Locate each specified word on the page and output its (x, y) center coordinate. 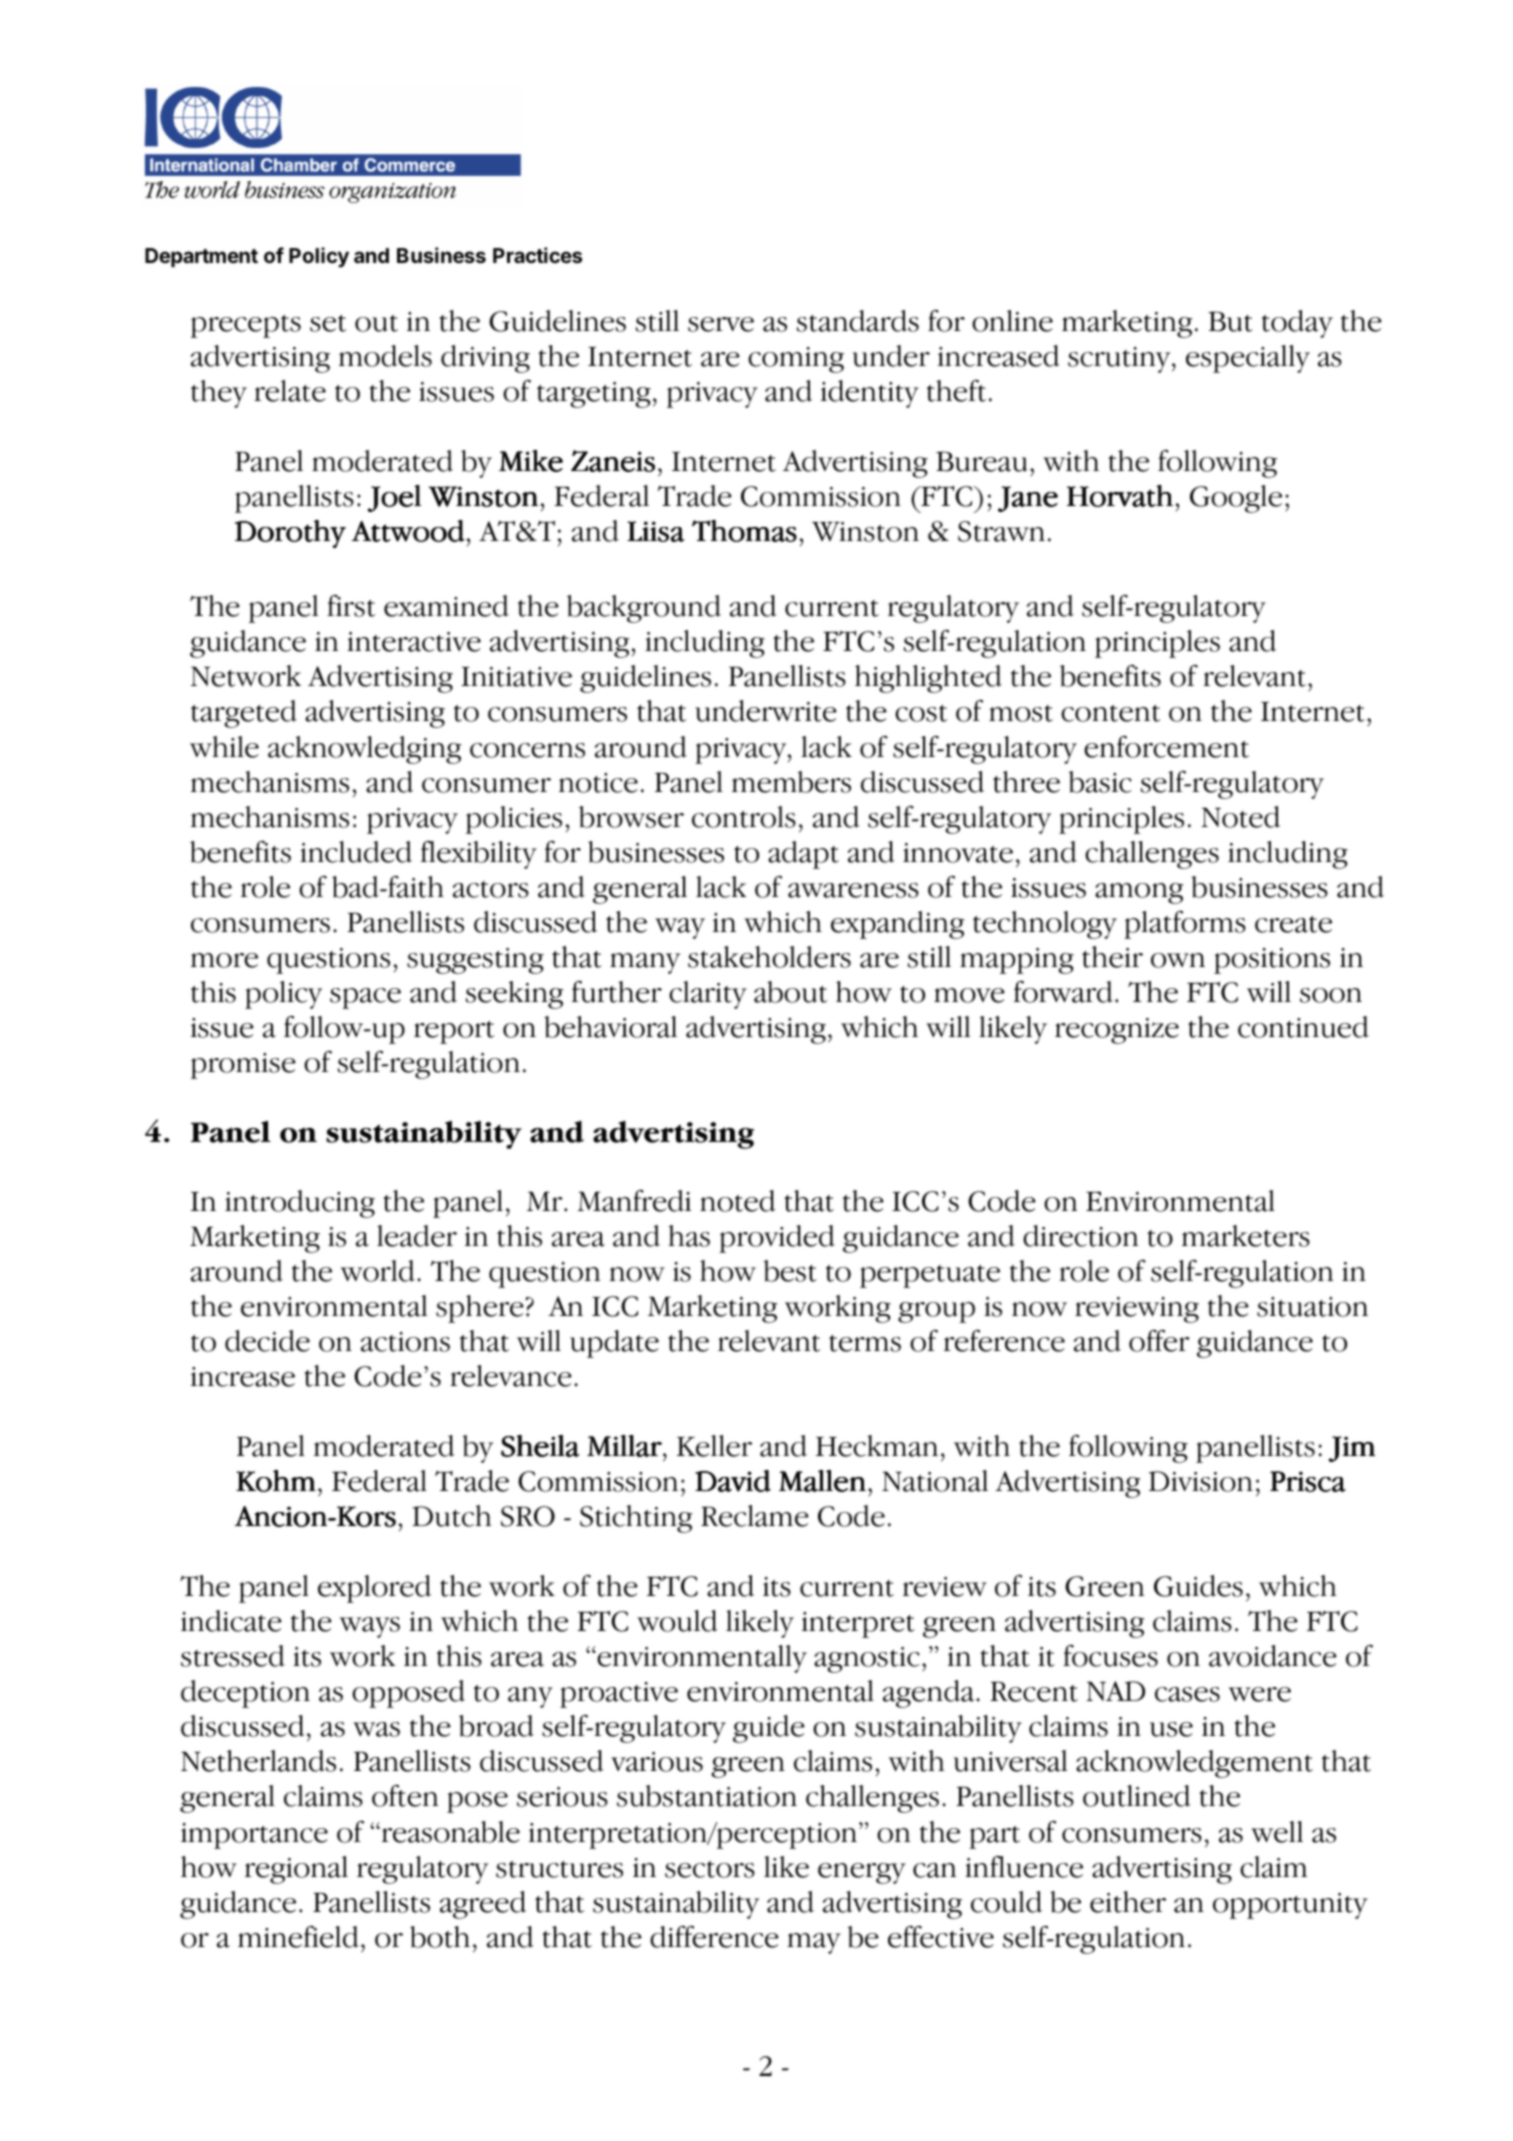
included (356, 852)
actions (405, 1342)
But (1230, 321)
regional (296, 1870)
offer (1159, 1341)
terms (865, 1343)
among (1139, 893)
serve (721, 324)
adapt (803, 855)
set (328, 323)
